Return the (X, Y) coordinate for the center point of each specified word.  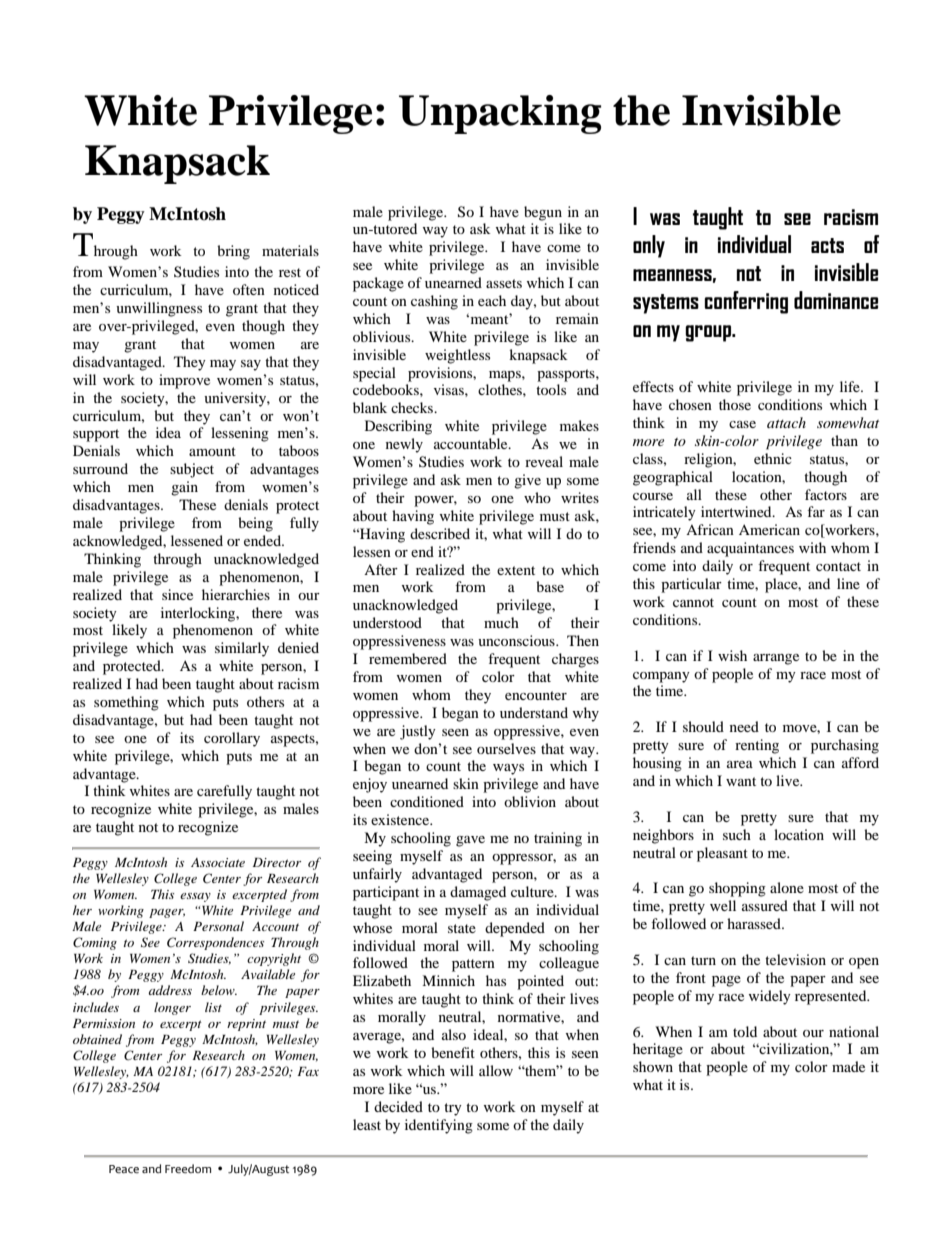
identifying (439, 1126)
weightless (457, 356)
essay (195, 897)
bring (233, 252)
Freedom (188, 1169)
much (501, 622)
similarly (242, 649)
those (735, 404)
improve (184, 381)
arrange (776, 659)
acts (827, 245)
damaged (478, 893)
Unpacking (500, 114)
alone (787, 887)
